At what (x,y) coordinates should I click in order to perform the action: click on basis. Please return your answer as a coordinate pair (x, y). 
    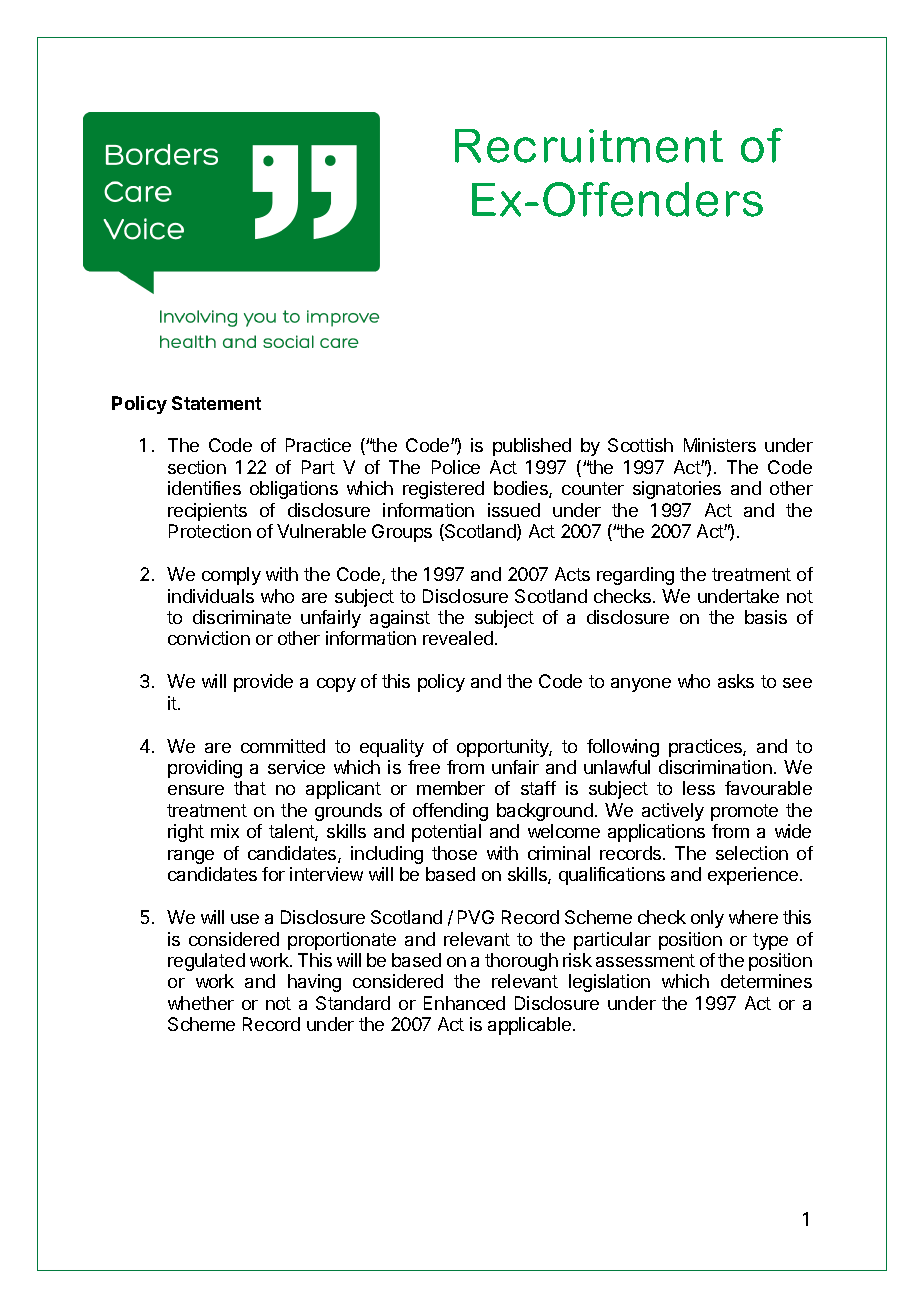
    Looking at the image, I should click on (766, 617).
